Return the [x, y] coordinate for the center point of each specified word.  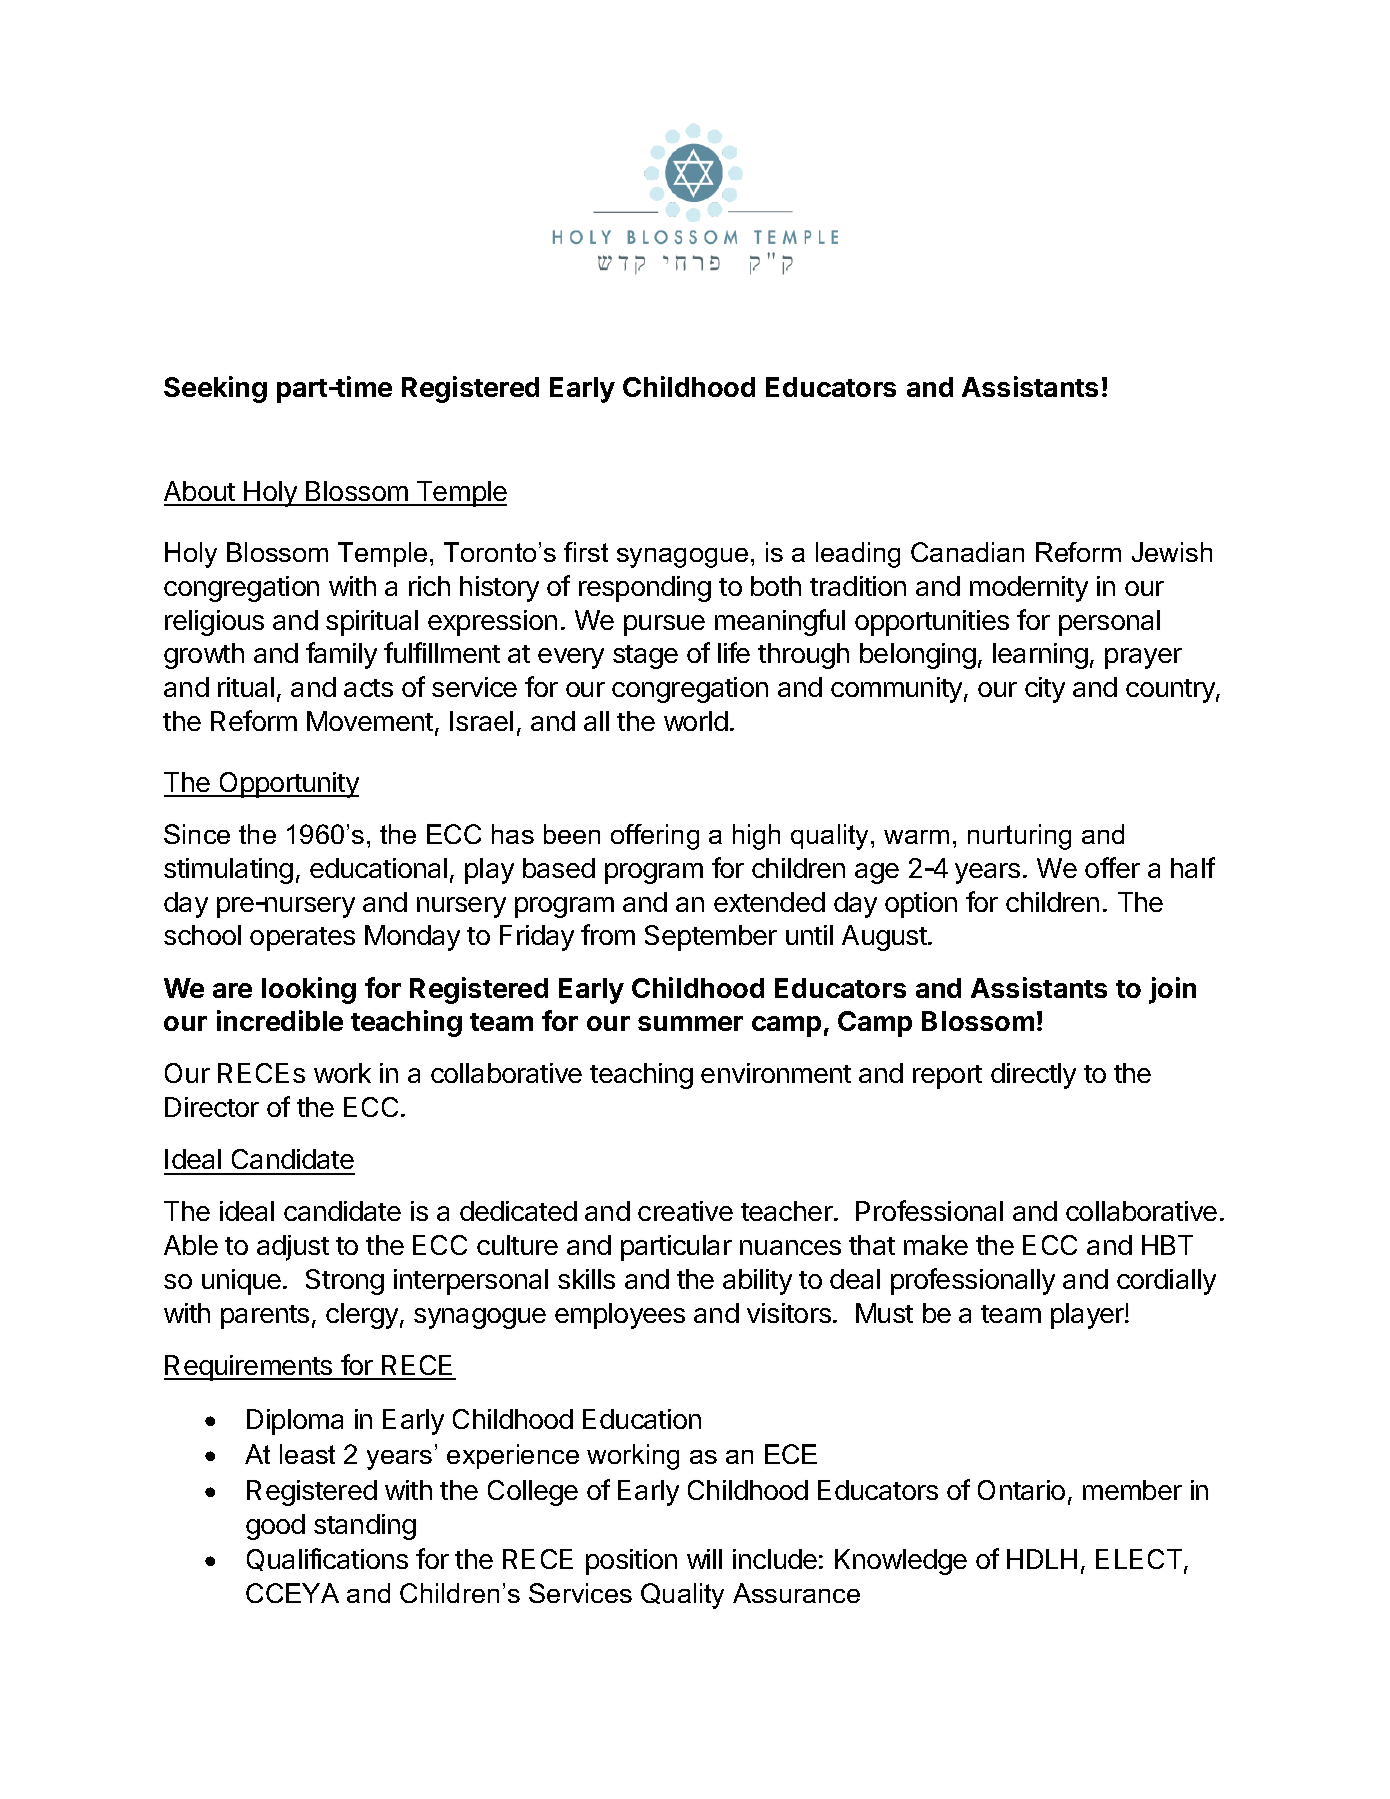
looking [309, 990]
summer [690, 1023]
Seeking [215, 389]
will [704, 1559]
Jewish [1172, 552]
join [1172, 990]
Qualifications [327, 1559]
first [586, 552]
